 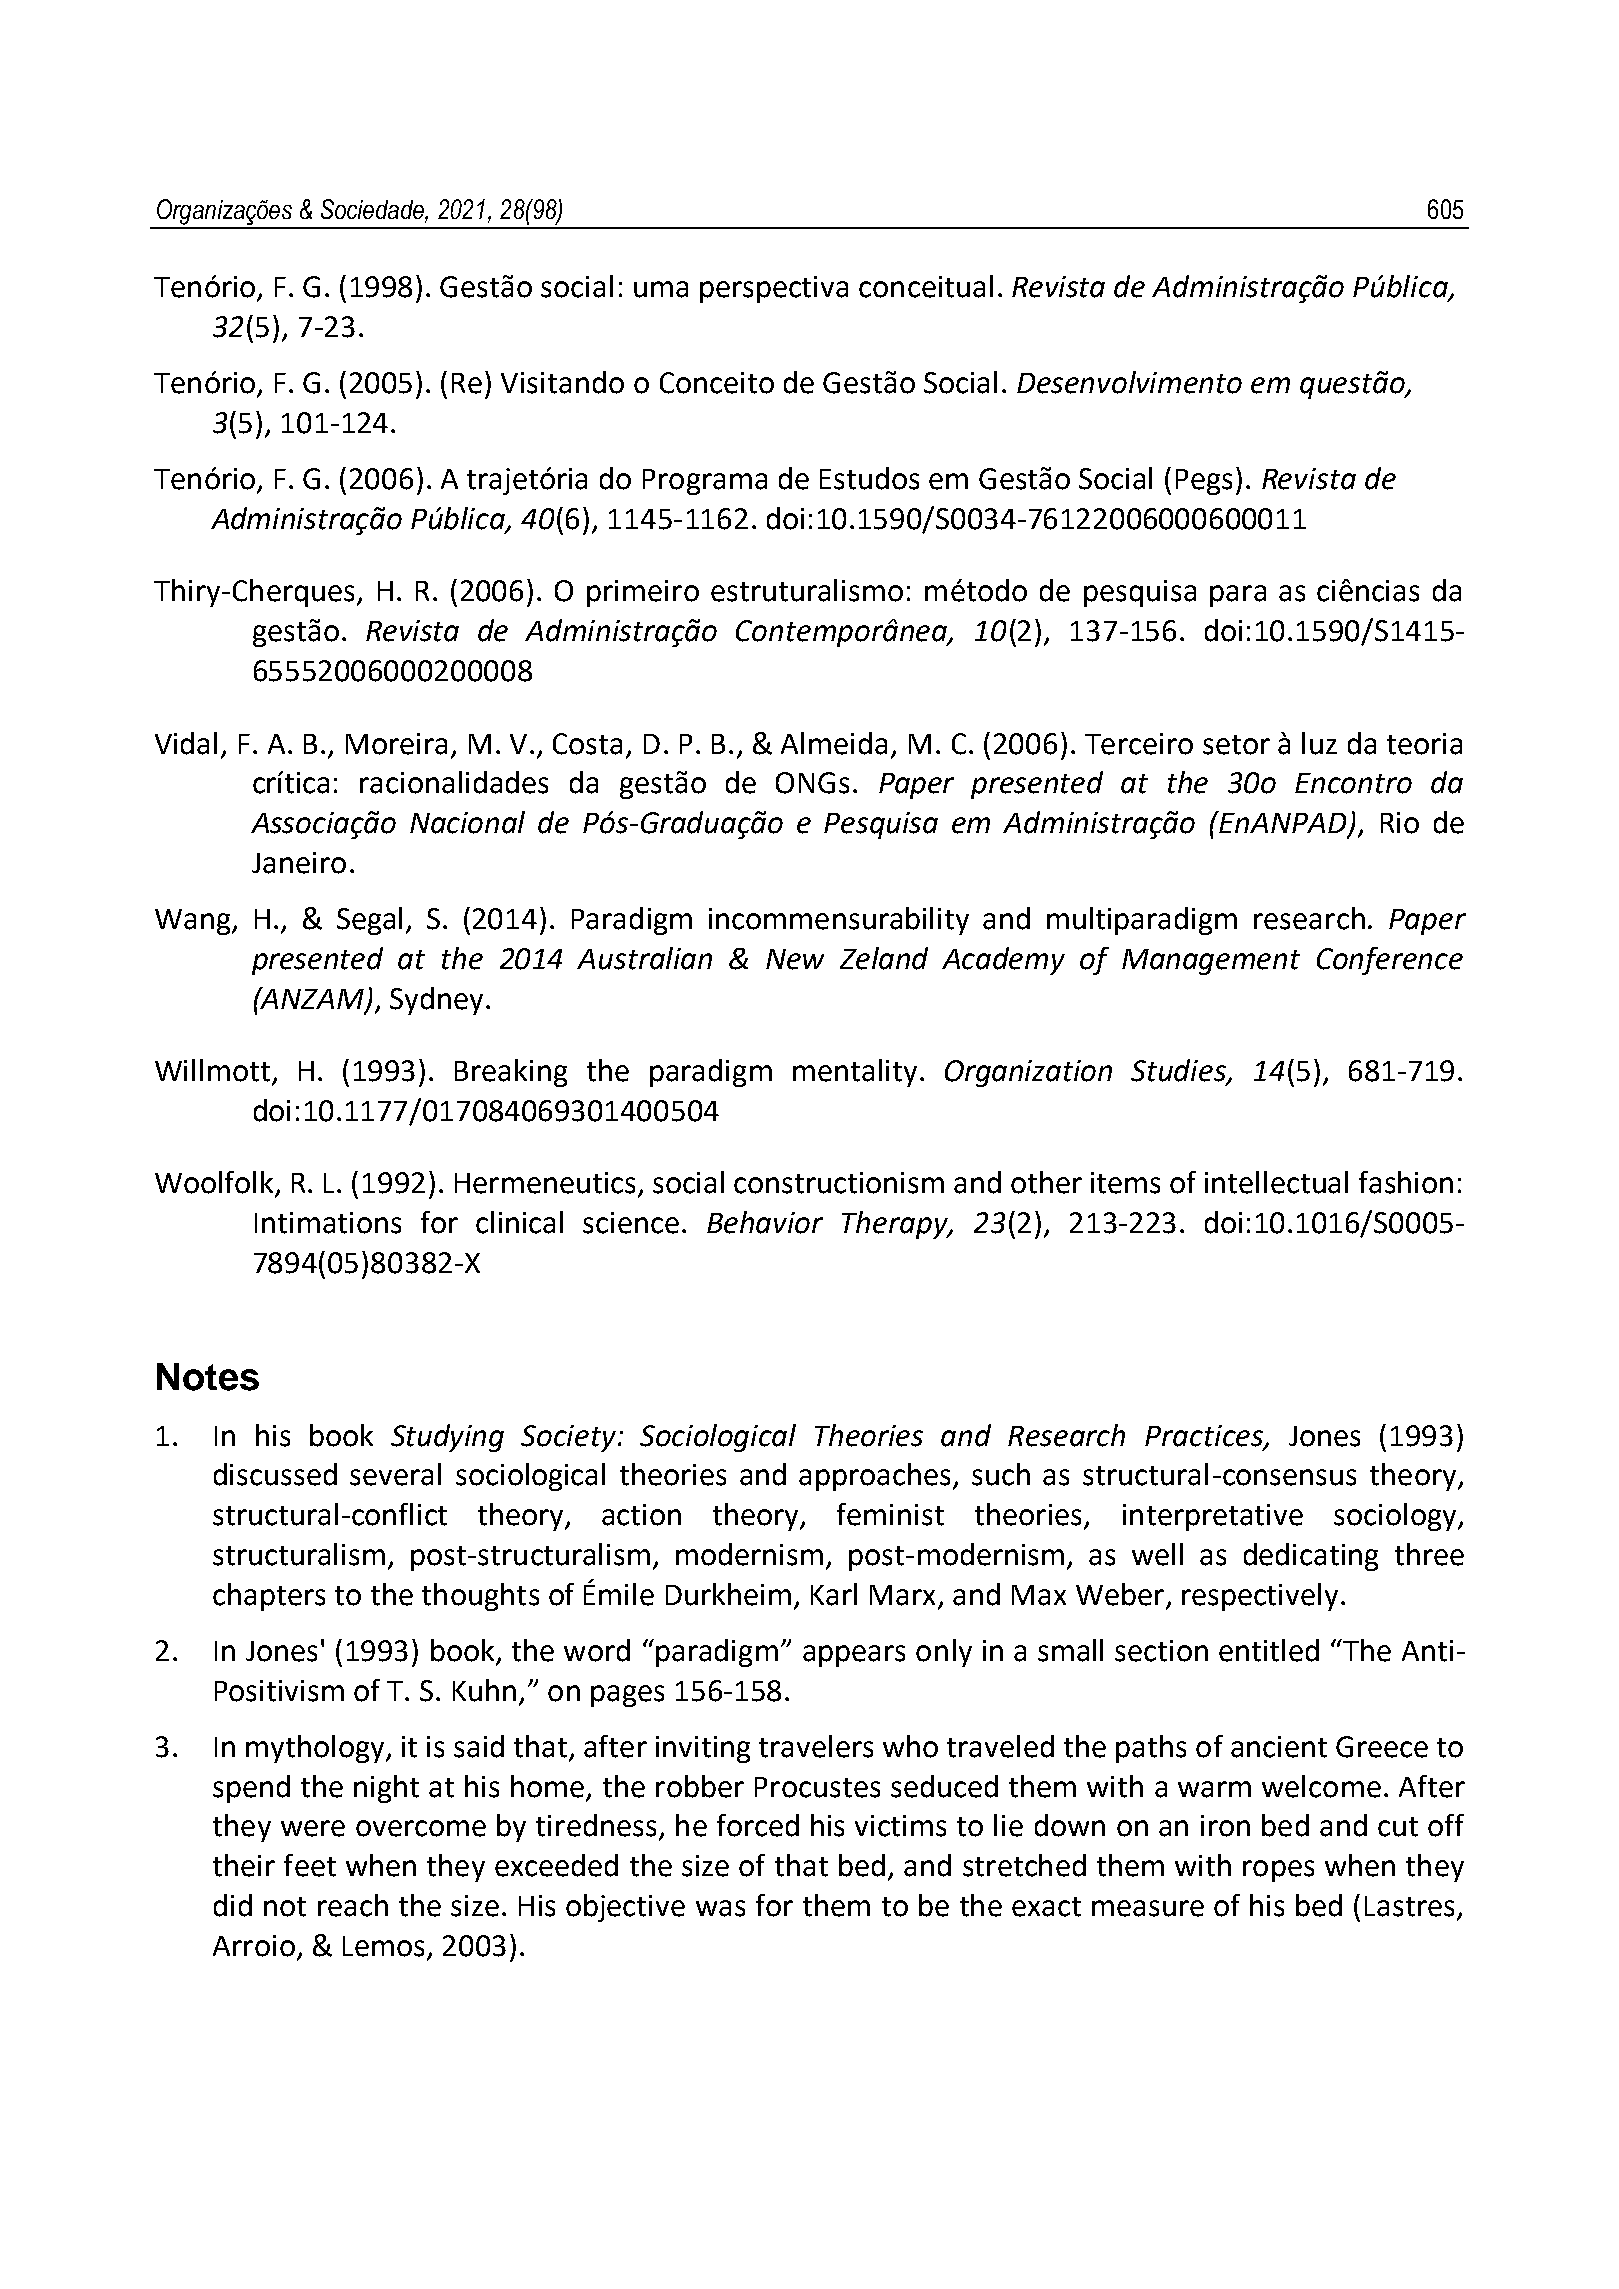 What do you see at coordinates (876, 1477) in the screenshot?
I see `approaches` at bounding box center [876, 1477].
